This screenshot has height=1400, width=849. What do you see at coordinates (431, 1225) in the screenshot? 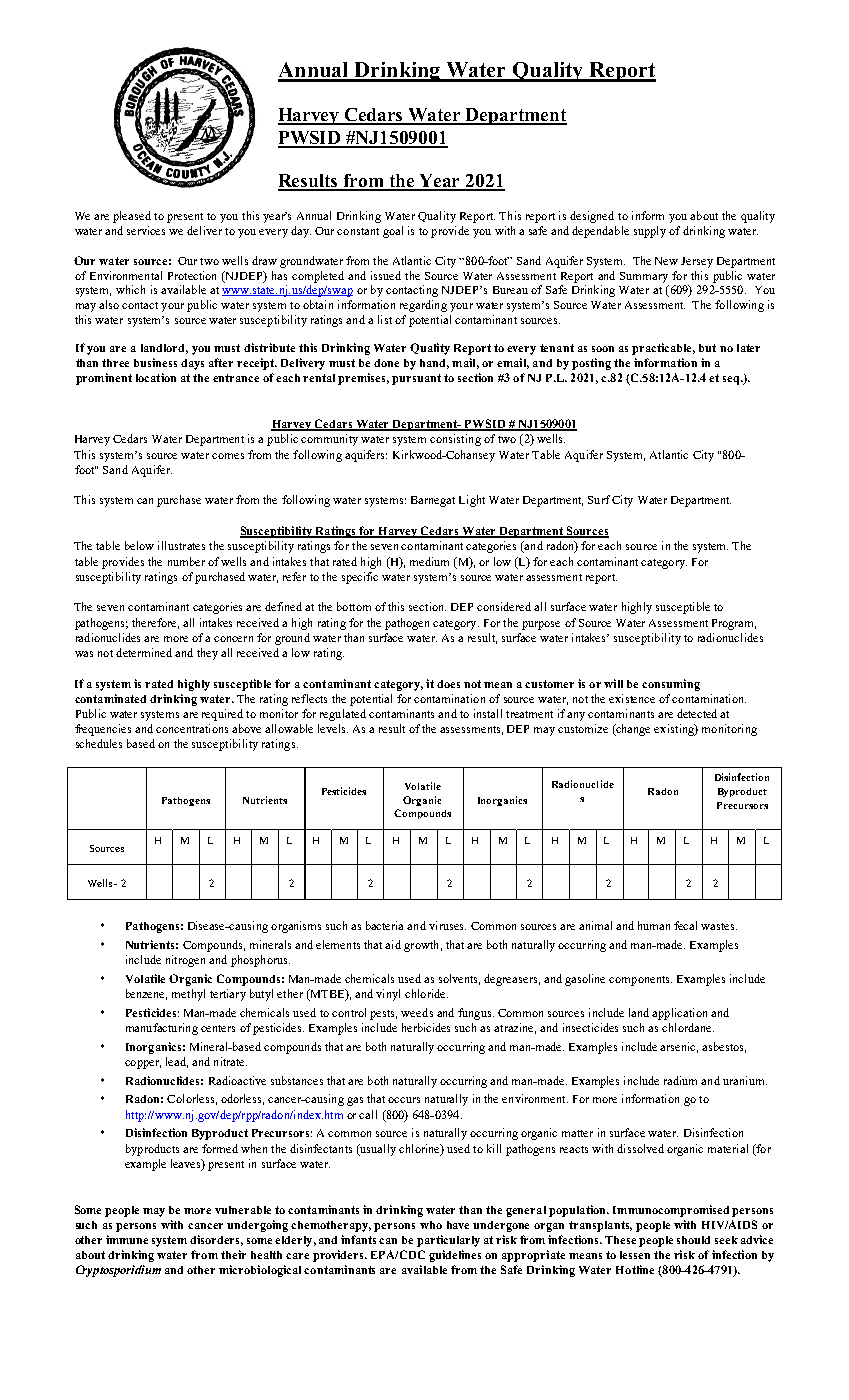
I see `who` at bounding box center [431, 1225].
